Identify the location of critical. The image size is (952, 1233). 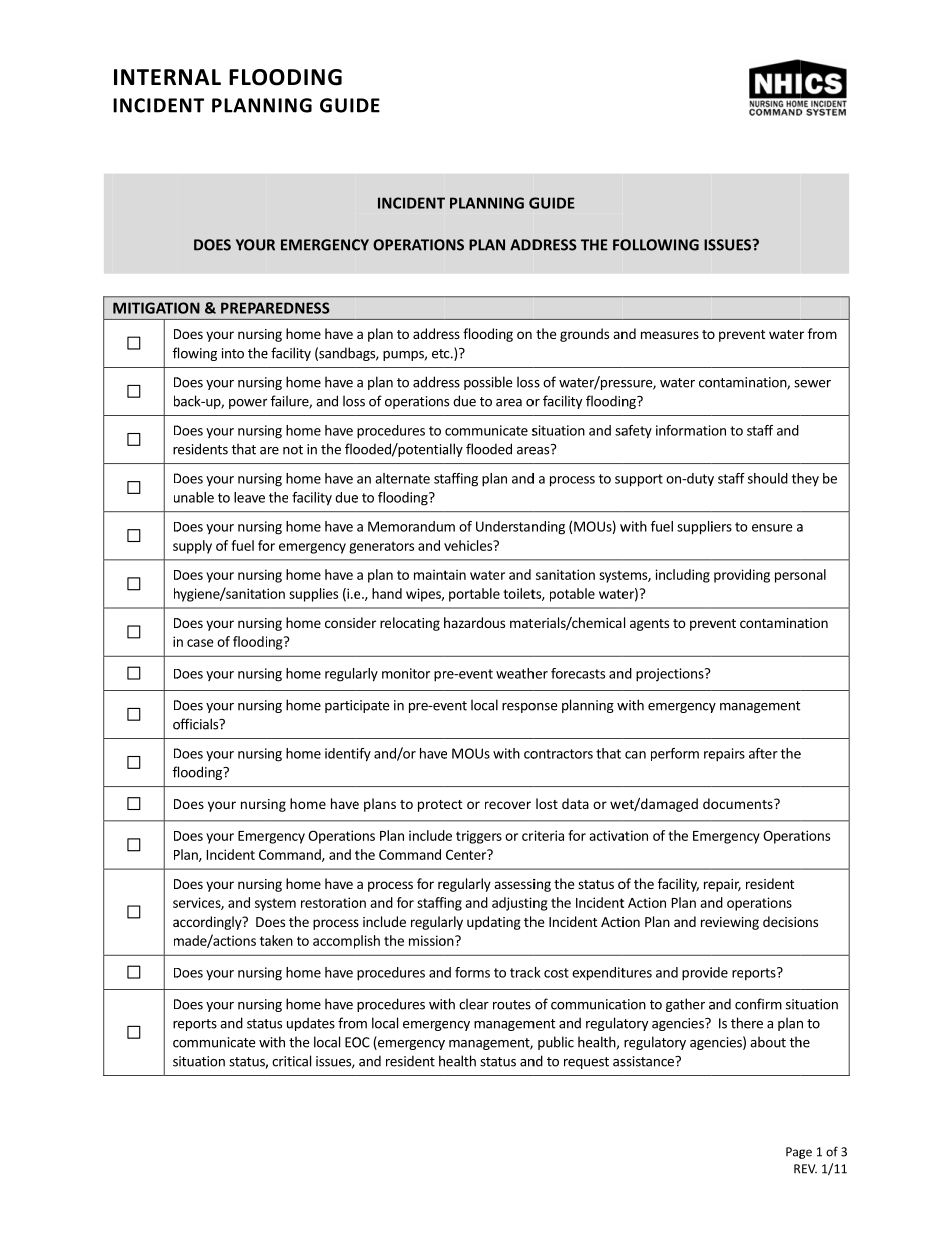
(291, 1061).
